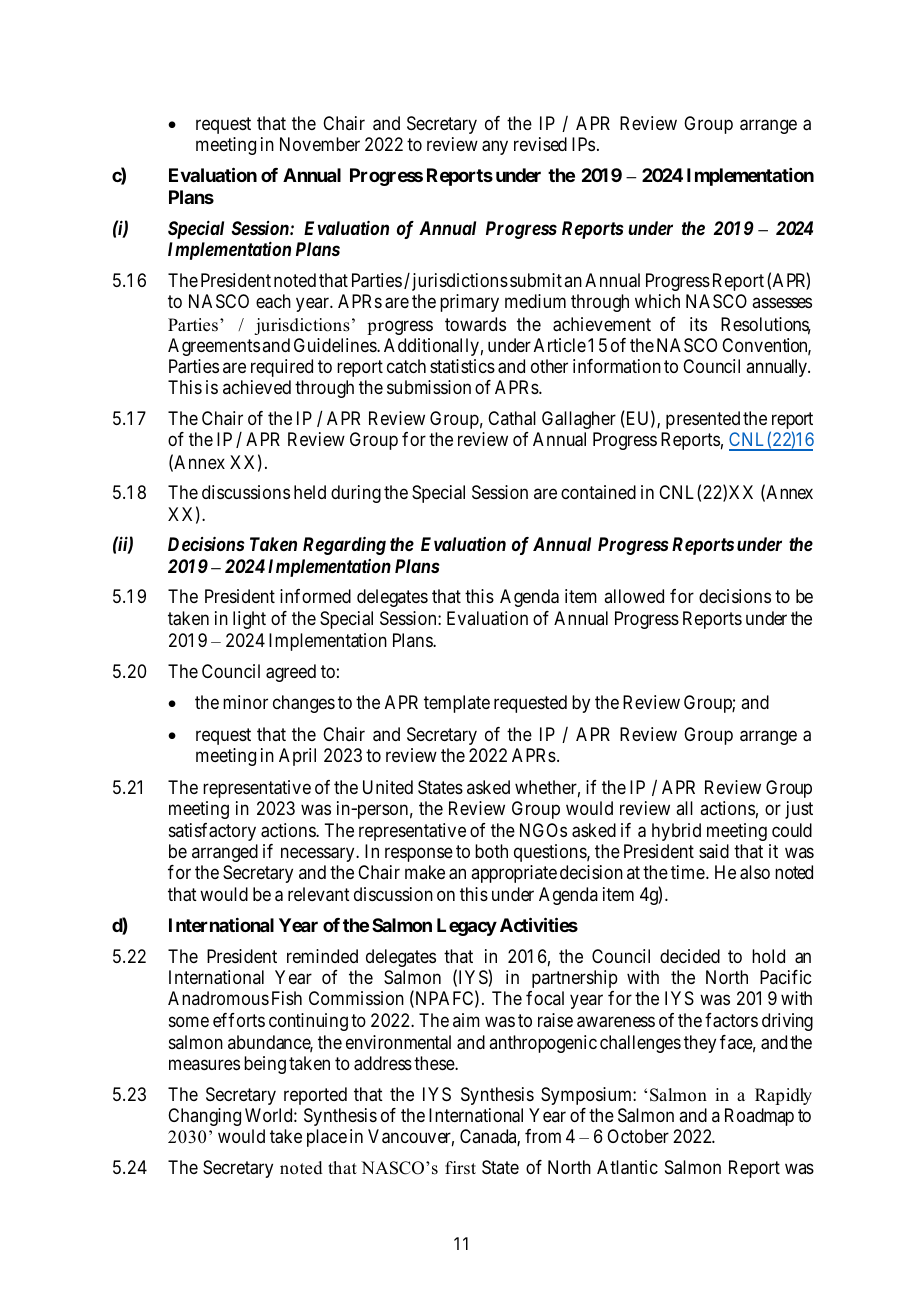 The image size is (924, 1308). I want to click on appropriate, so click(514, 874).
